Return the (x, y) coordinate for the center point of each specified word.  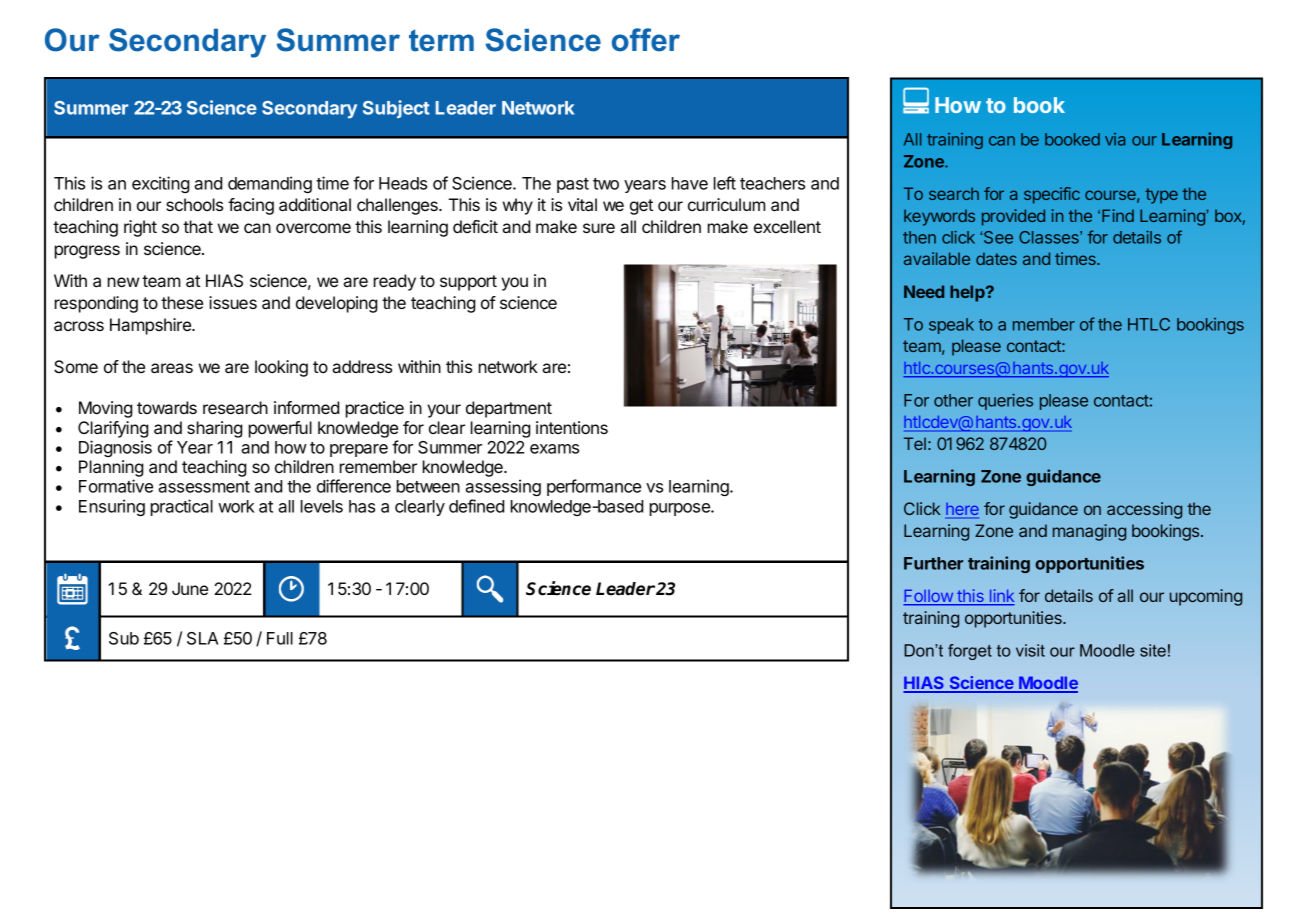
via (1115, 139)
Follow (929, 597)
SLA (202, 638)
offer (646, 40)
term (441, 40)
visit (1030, 650)
